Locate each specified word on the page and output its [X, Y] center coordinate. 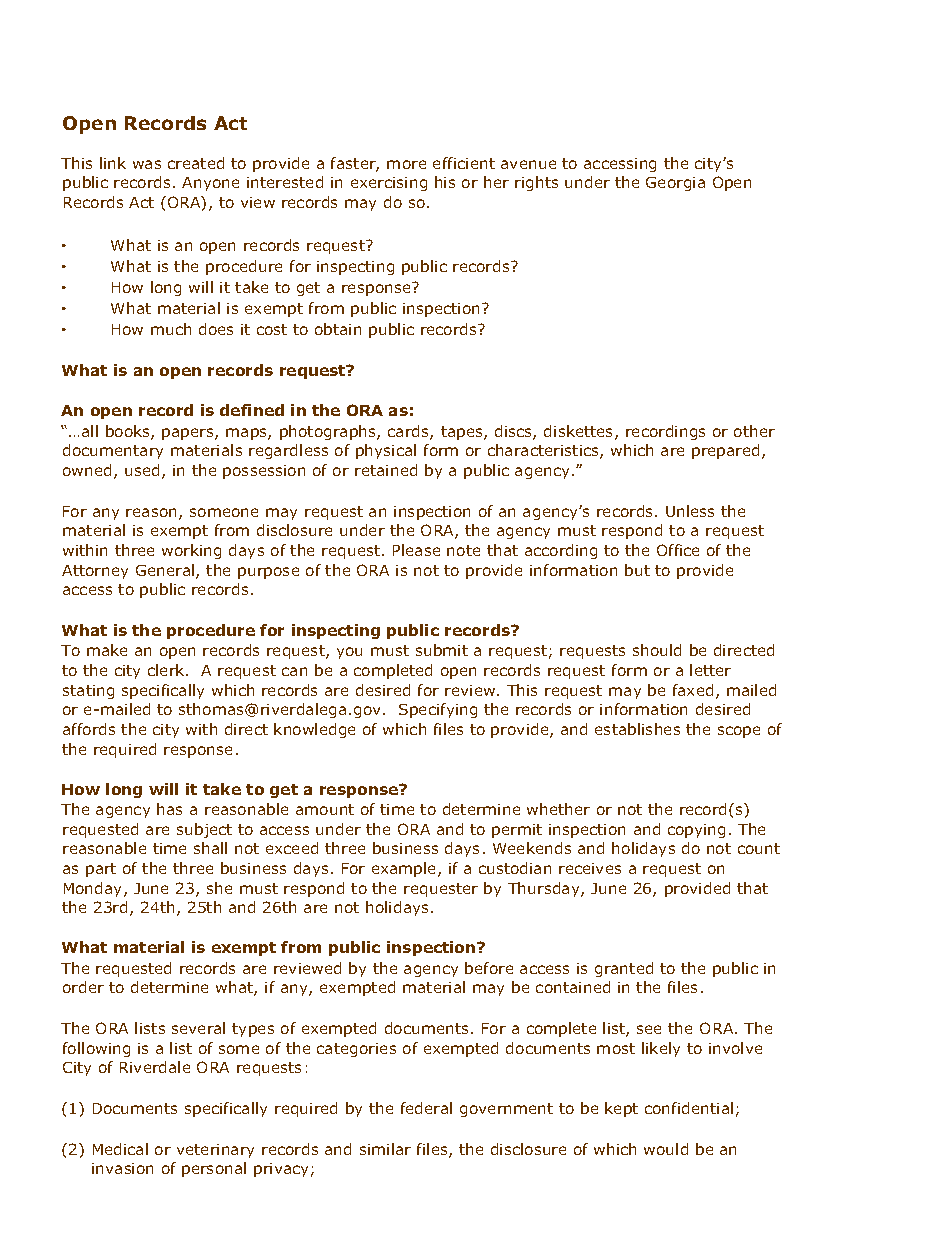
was [147, 164]
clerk [167, 670]
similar [385, 1149]
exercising [389, 184]
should [657, 650]
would [666, 1149]
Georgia [675, 184]
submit [442, 650]
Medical [120, 1149]
